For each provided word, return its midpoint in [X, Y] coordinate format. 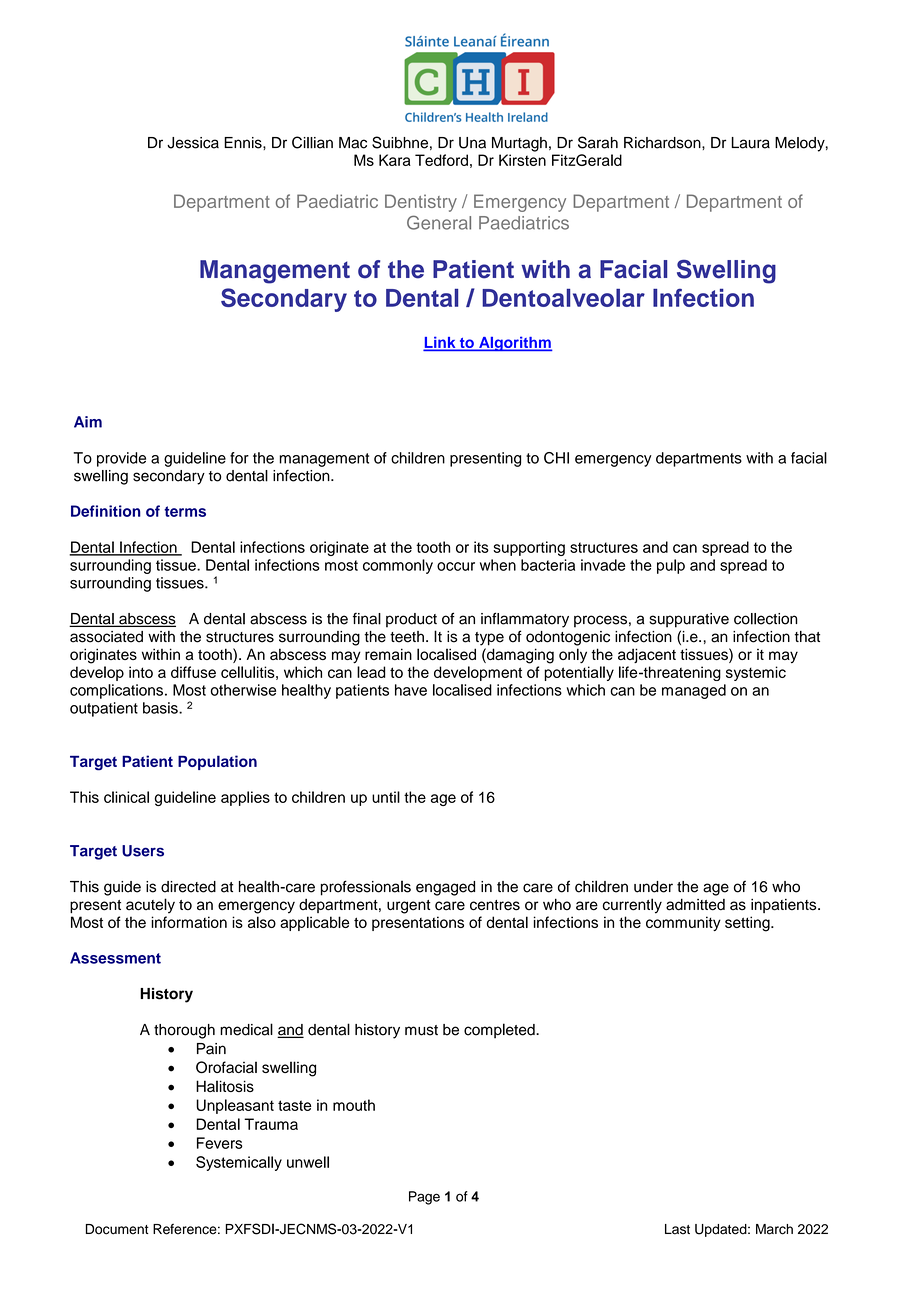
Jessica [193, 143]
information [189, 922]
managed [694, 691]
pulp [671, 566]
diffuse [193, 672]
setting [748, 924]
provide [121, 459]
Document [117, 1229]
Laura [751, 143]
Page [424, 1198]
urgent [409, 907]
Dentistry [421, 203]
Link [441, 343]
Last [677, 1229]
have [411, 690]
